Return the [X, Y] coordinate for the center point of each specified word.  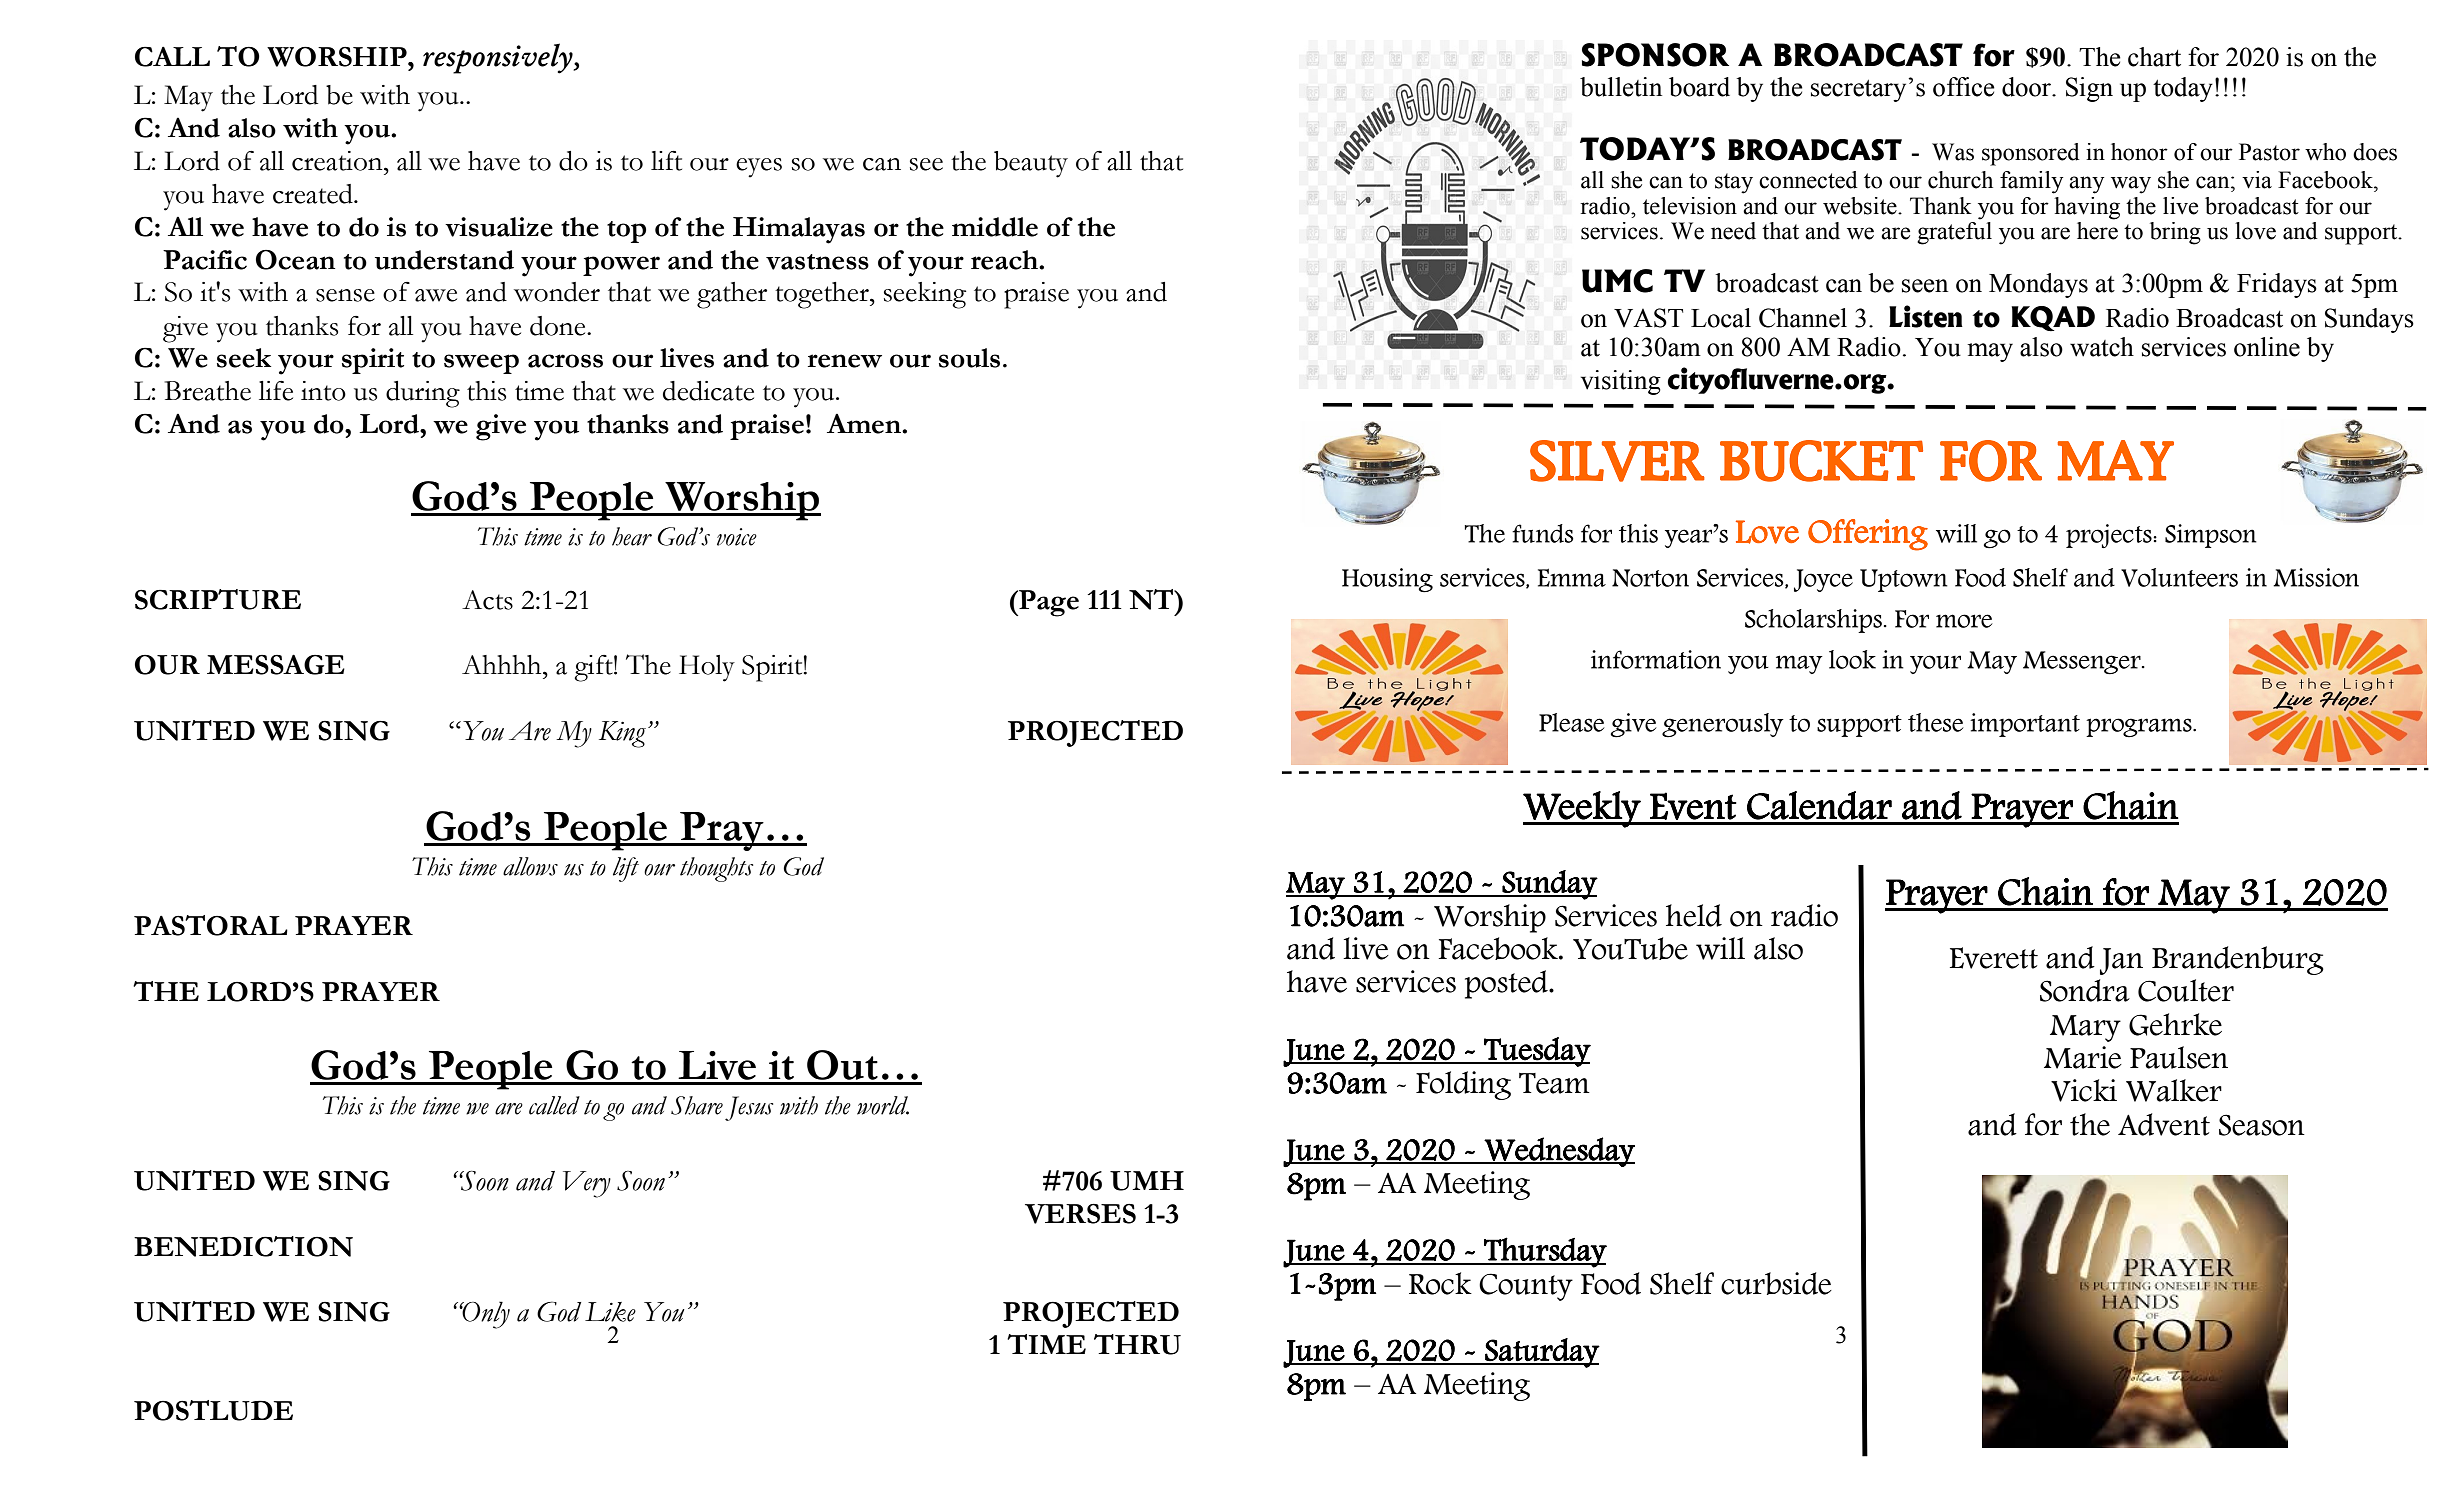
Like [610, 1312]
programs [2140, 728]
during [423, 394]
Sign [2089, 89]
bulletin [1621, 87]
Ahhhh [503, 664]
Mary [2085, 1028]
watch [2102, 347]
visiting [1621, 382]
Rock [1440, 1283]
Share [697, 1105]
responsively [499, 58]
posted [1507, 984]
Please [1572, 722]
